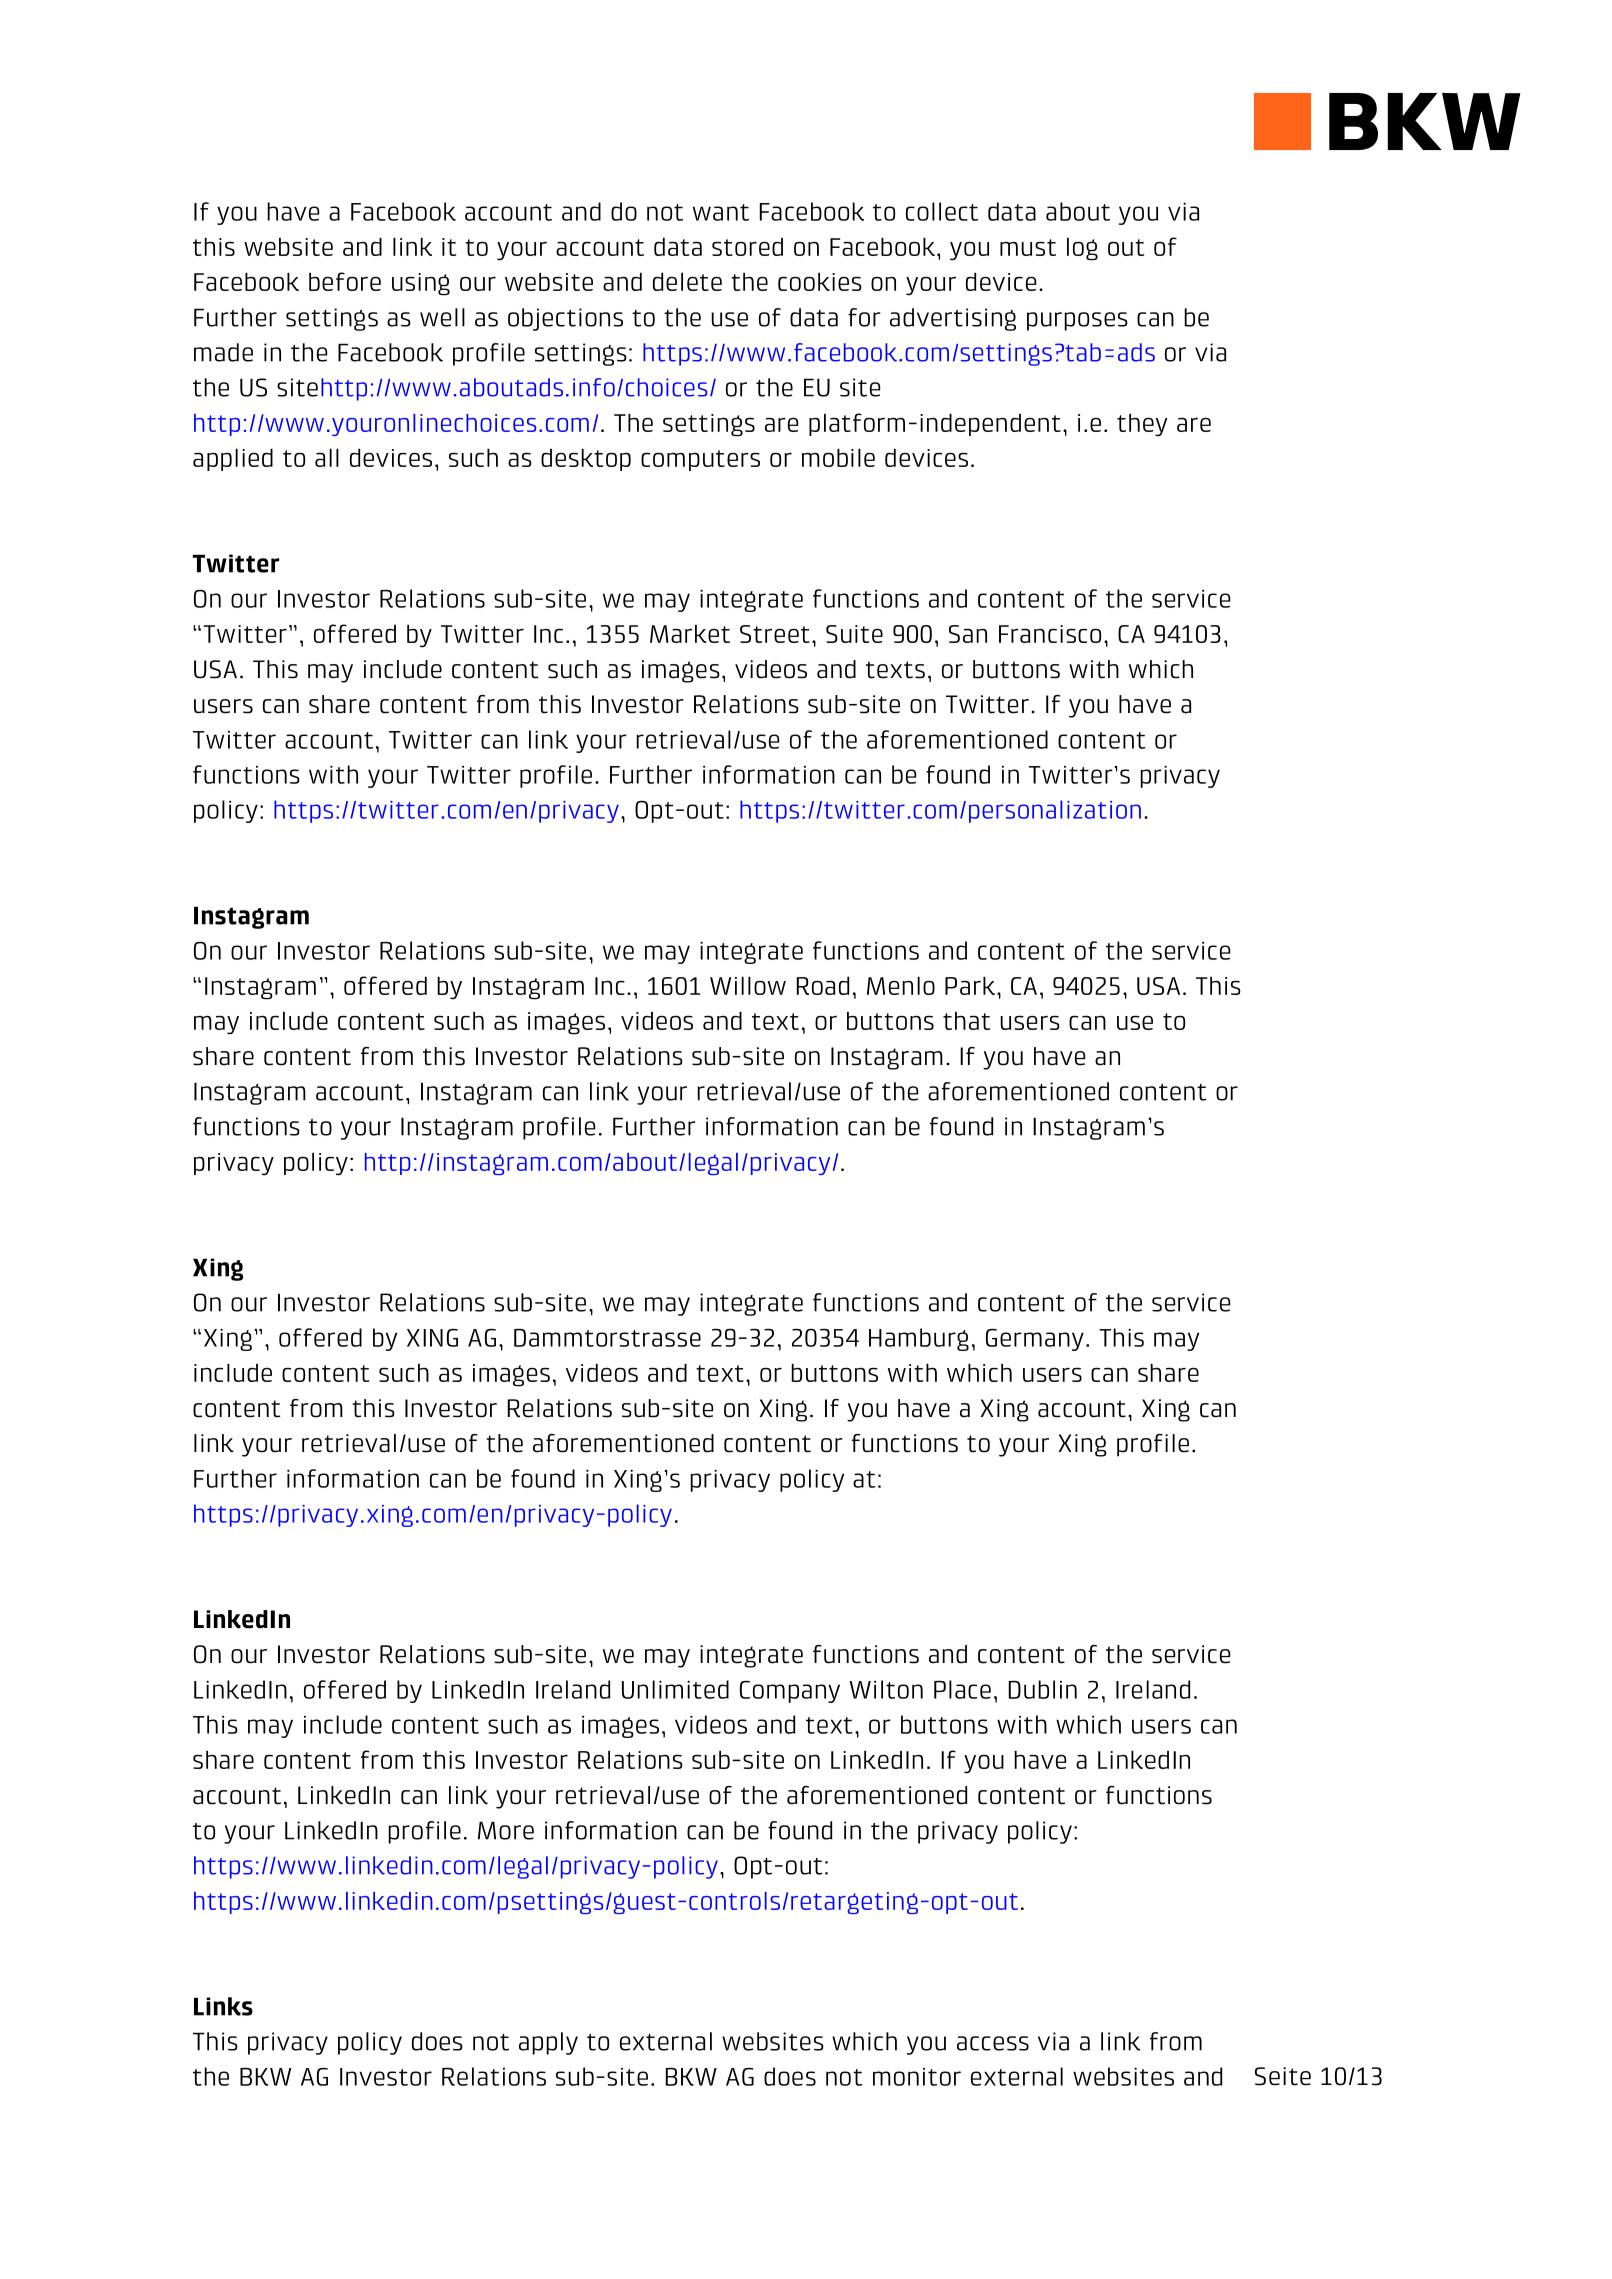 This page has height=2279, width=1612. What do you see at coordinates (823, 986) in the page?
I see `Road` at bounding box center [823, 986].
